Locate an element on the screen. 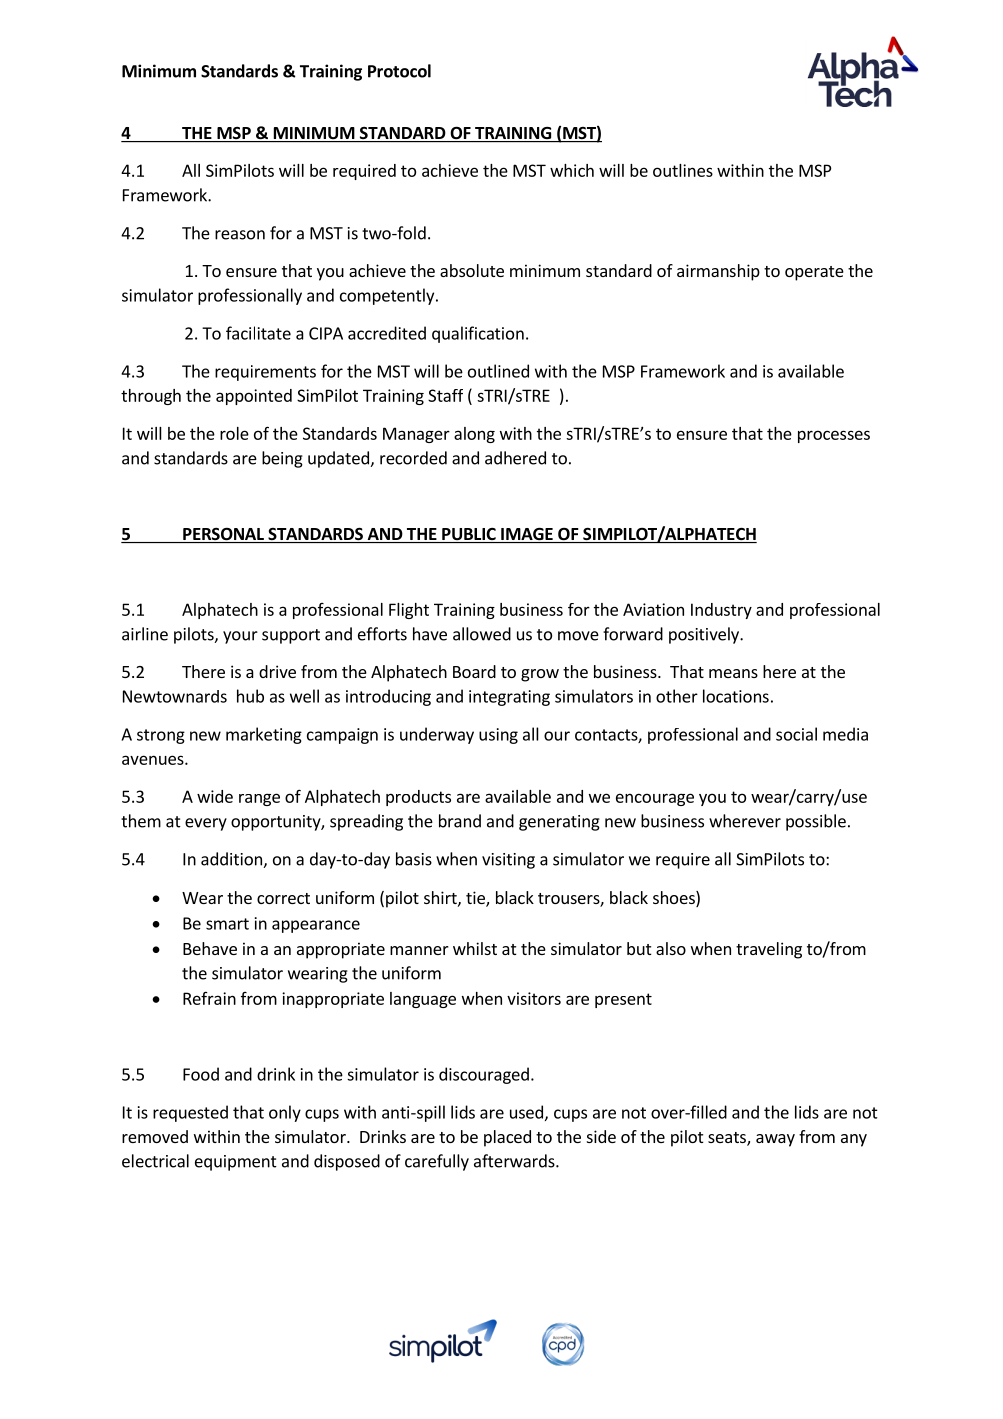 This screenshot has height=1419, width=1003. along is located at coordinates (474, 435).
